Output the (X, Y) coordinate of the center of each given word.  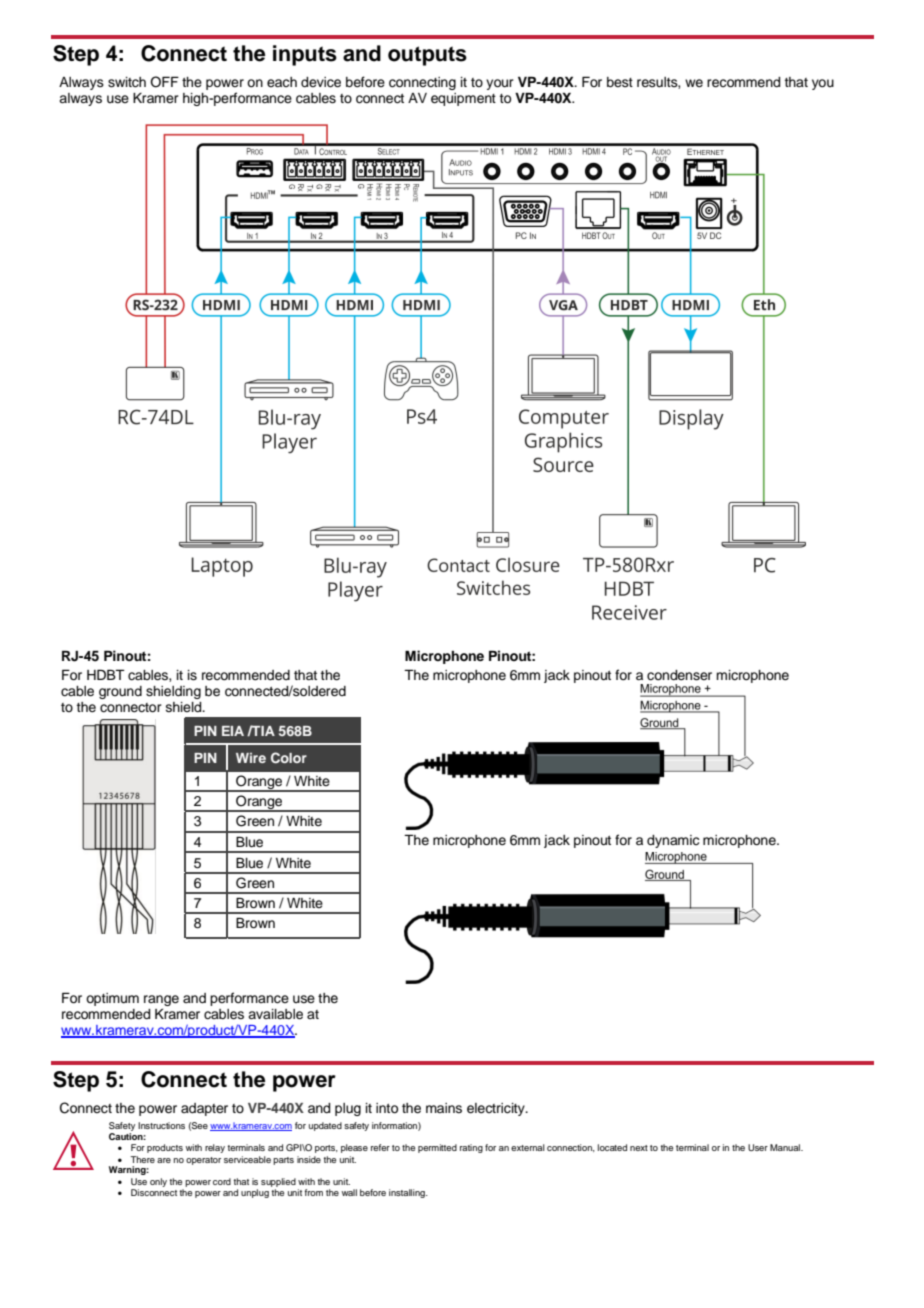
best (620, 82)
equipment (463, 99)
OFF (164, 82)
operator (203, 1161)
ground (120, 692)
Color (289, 758)
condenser (679, 675)
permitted (437, 1148)
